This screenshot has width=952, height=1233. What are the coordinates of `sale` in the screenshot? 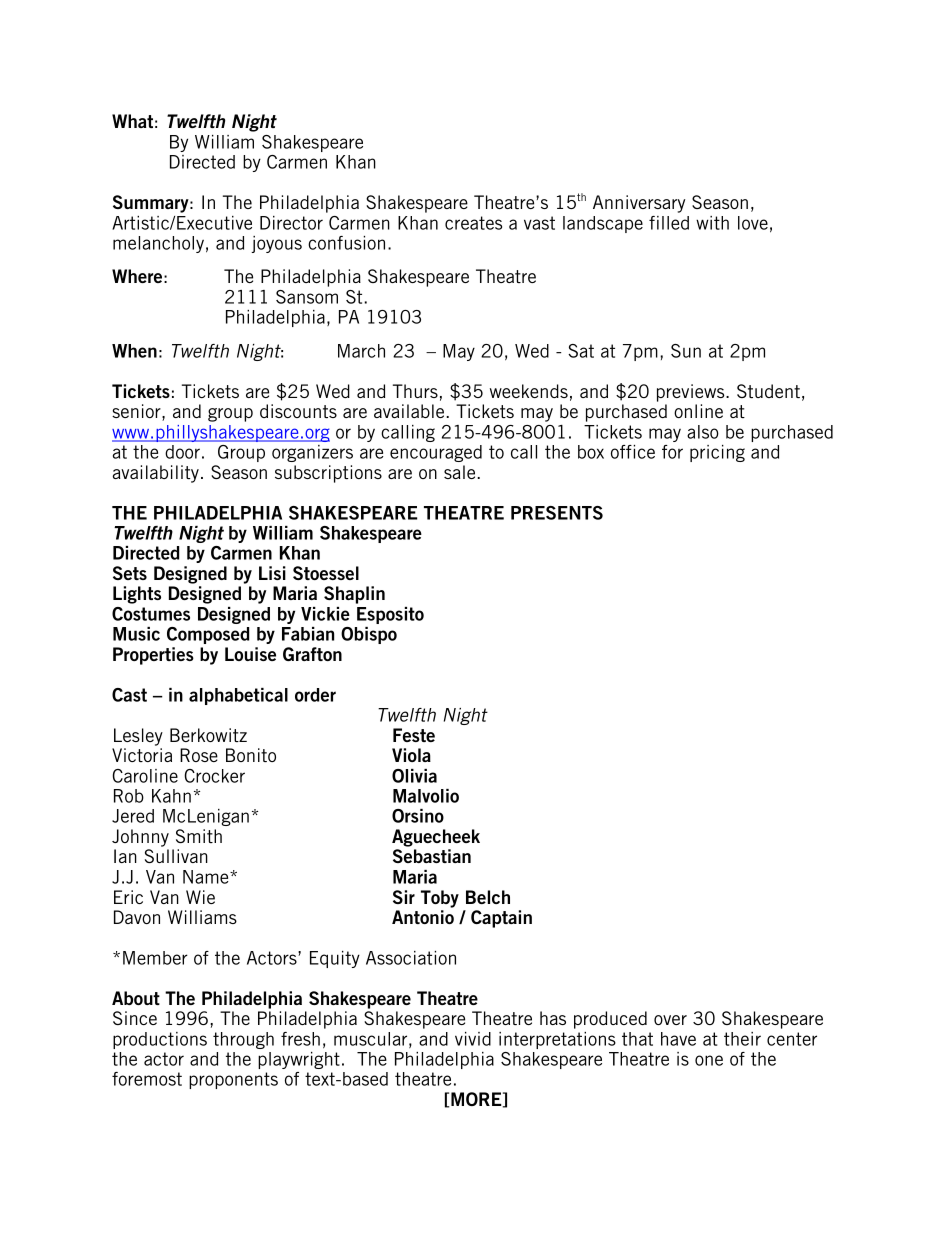 It's located at (461, 472).
